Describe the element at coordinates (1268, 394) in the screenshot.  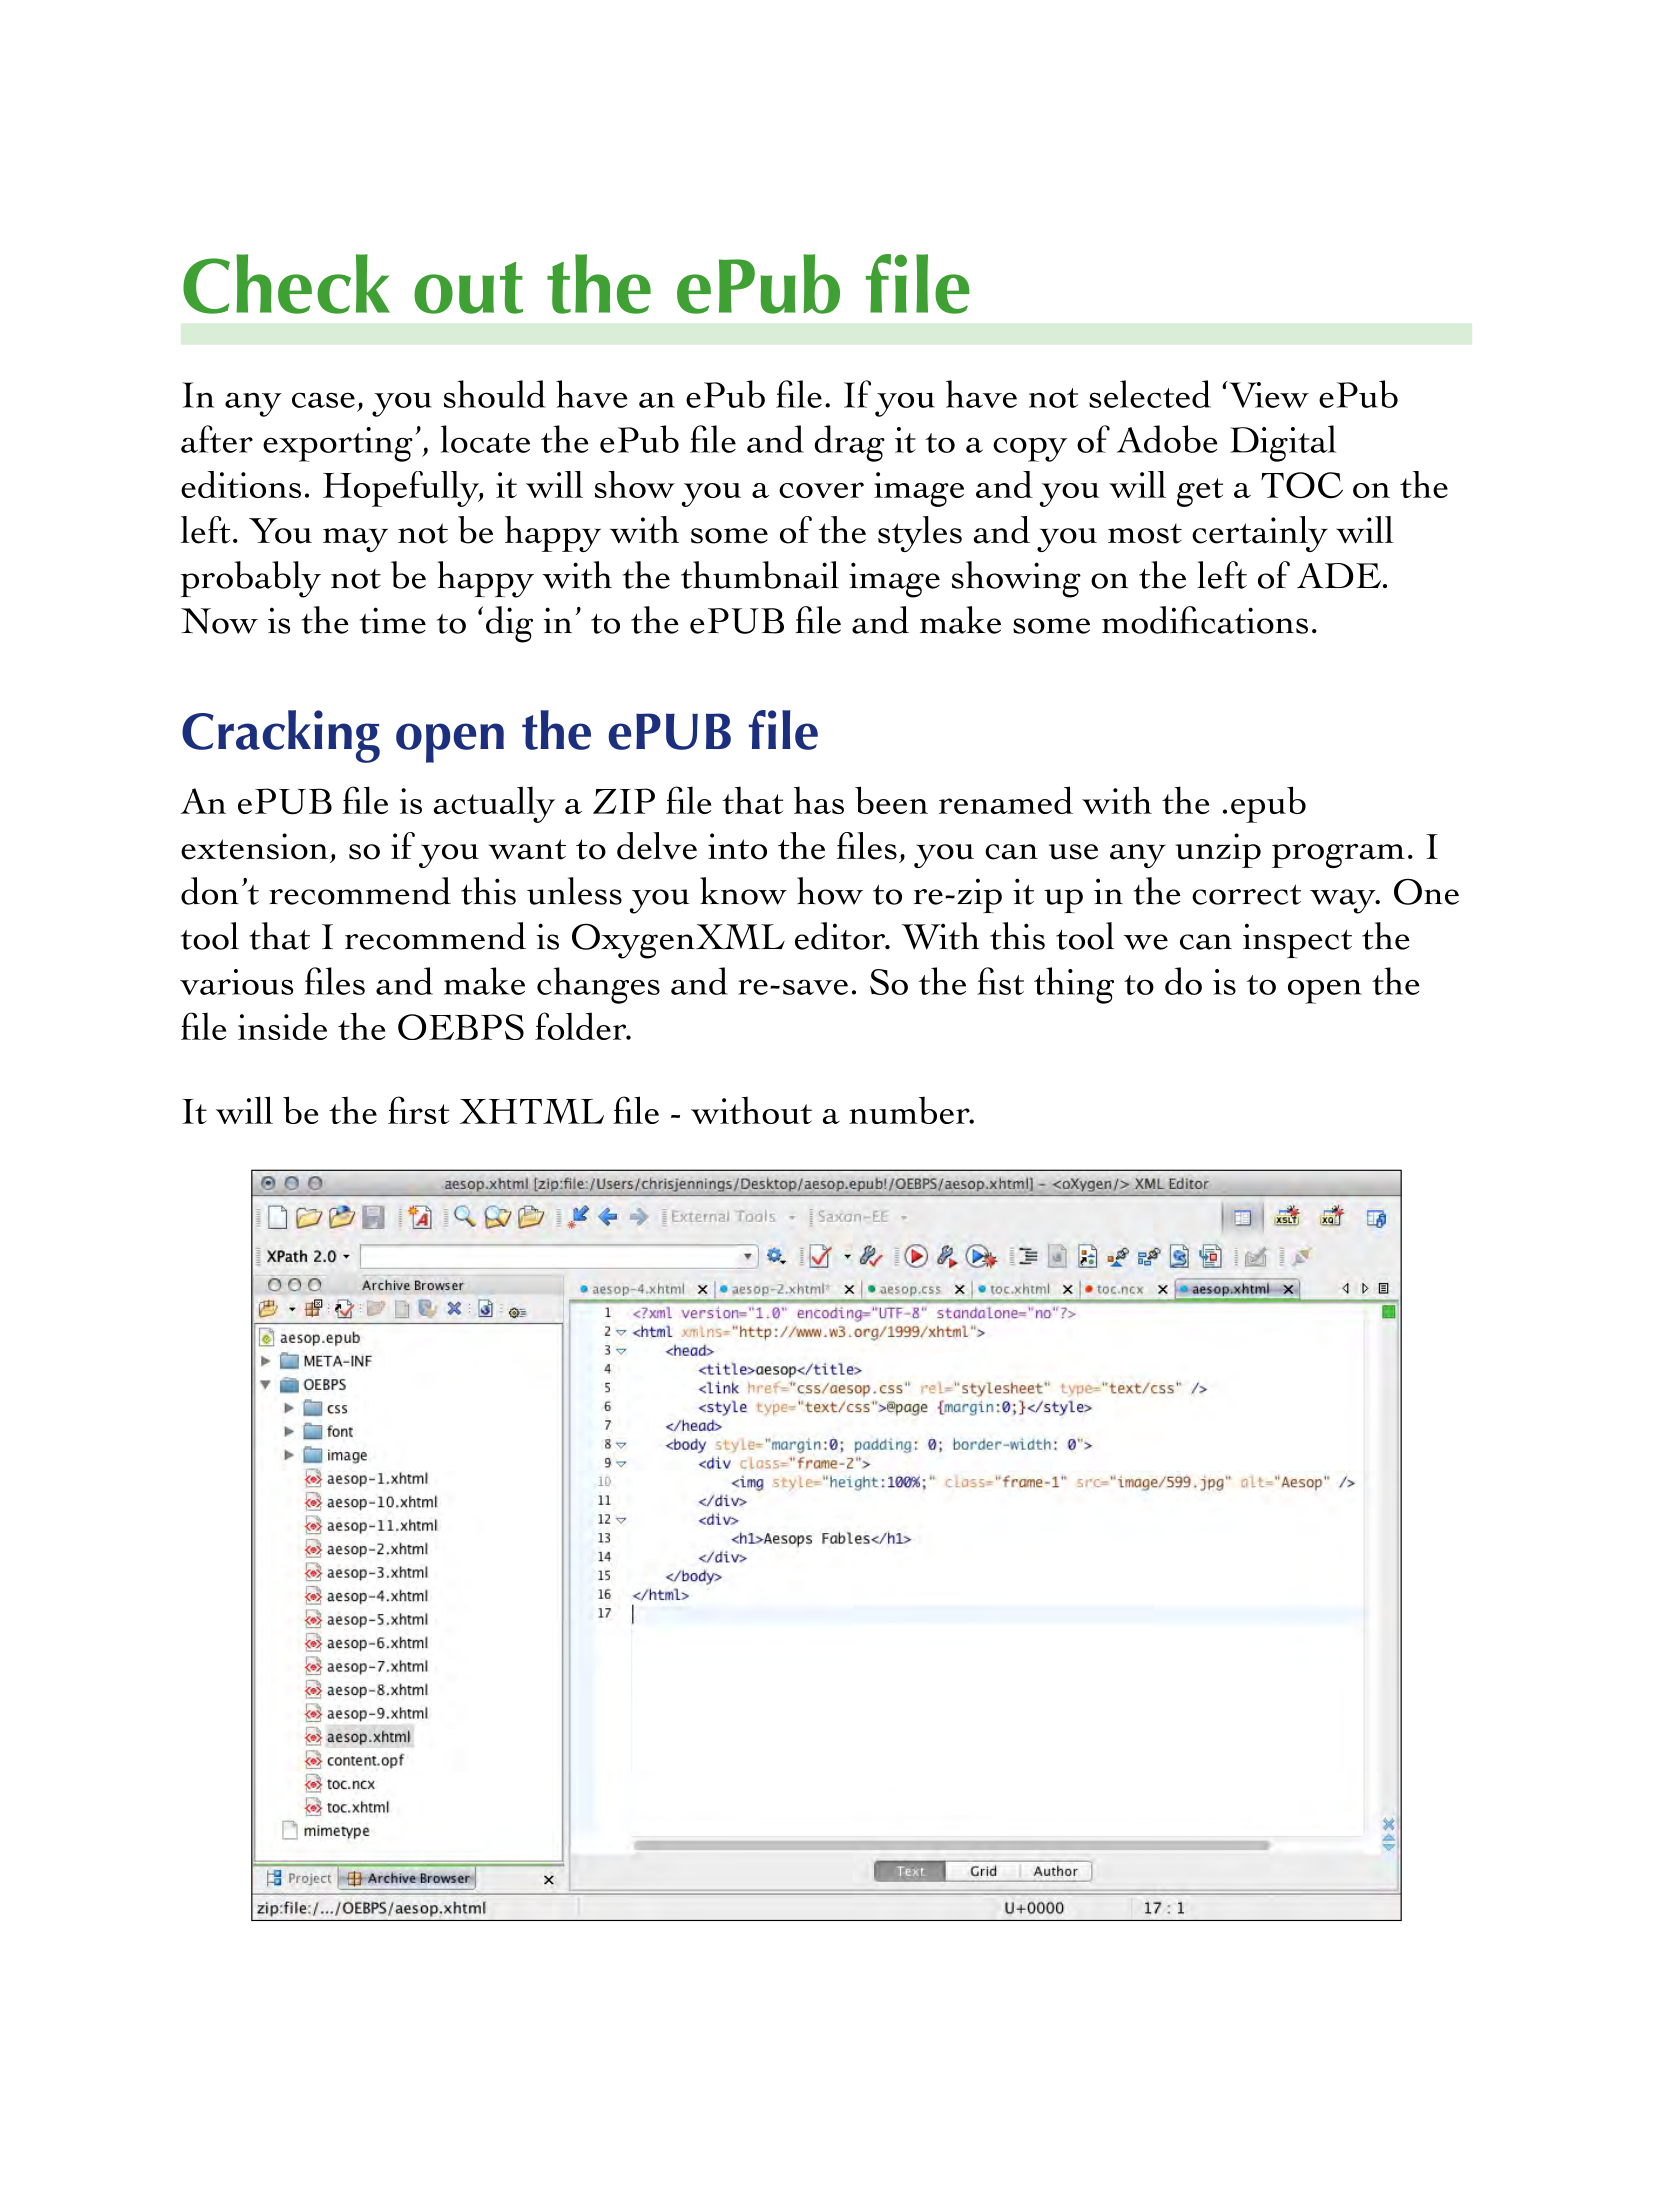
I see `View` at that location.
